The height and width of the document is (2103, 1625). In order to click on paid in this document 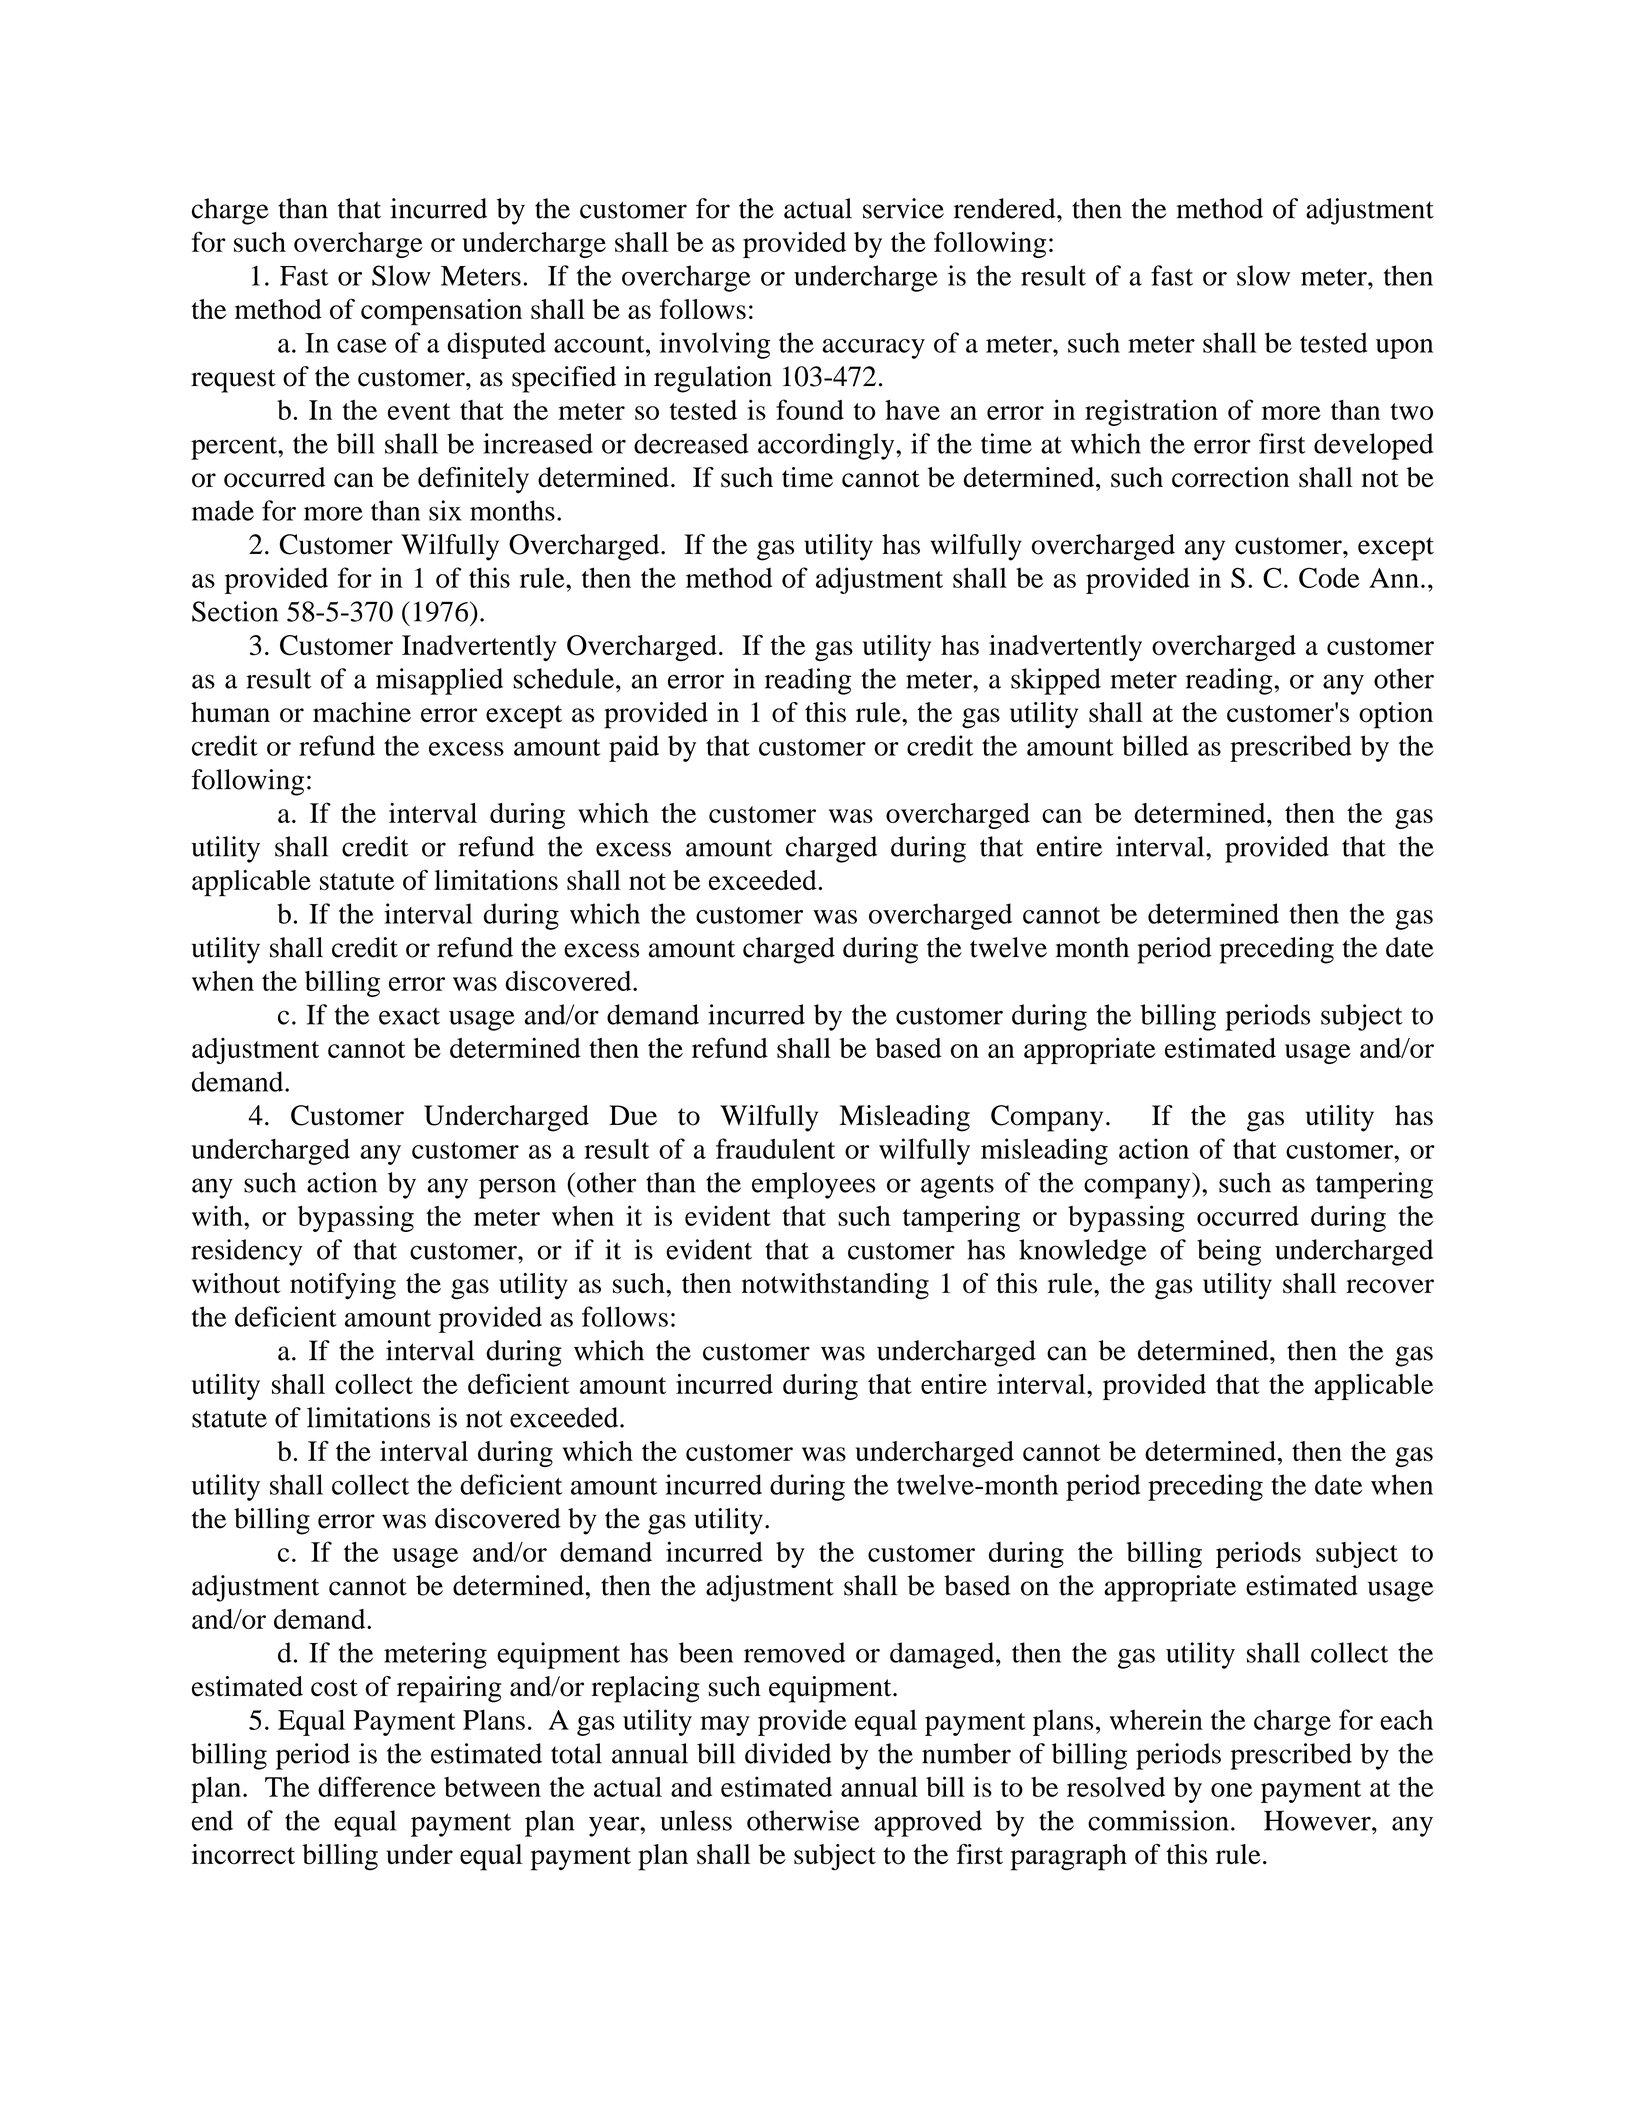, I will do `click(634, 748)`.
